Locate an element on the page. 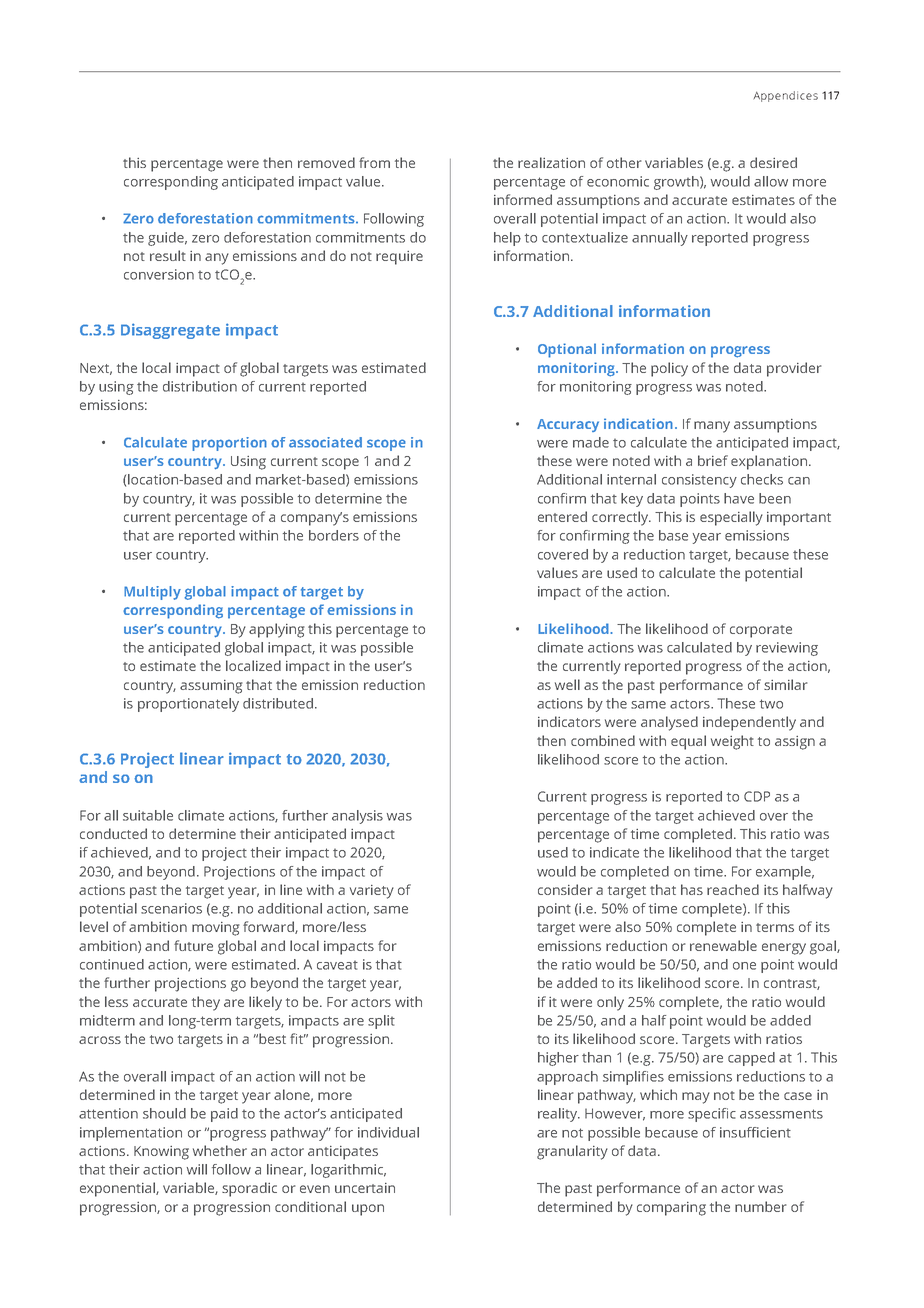 The width and height of the page is (924, 1308). provider is located at coordinates (794, 369).
